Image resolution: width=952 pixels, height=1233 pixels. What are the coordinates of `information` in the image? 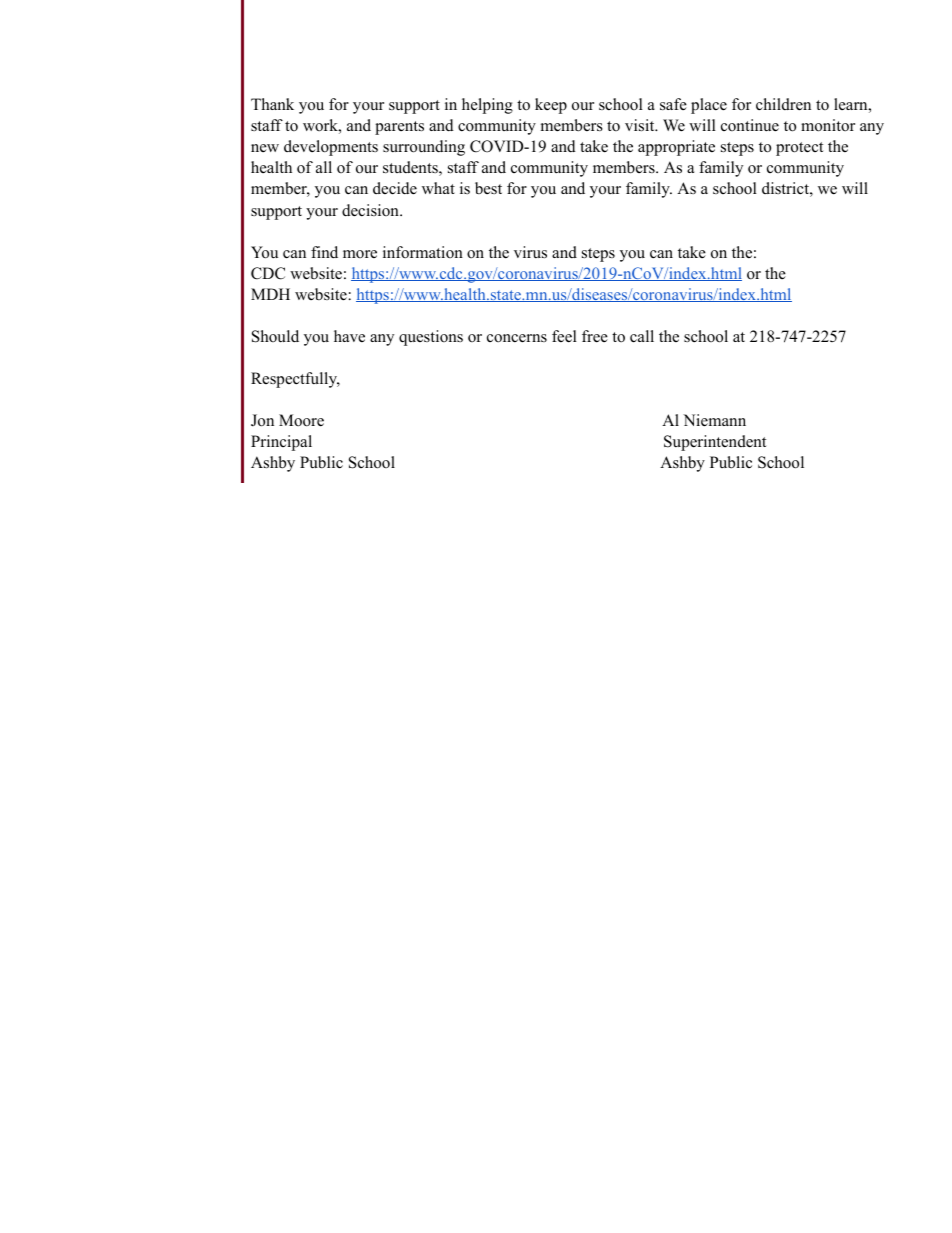 It's located at (423, 252).
